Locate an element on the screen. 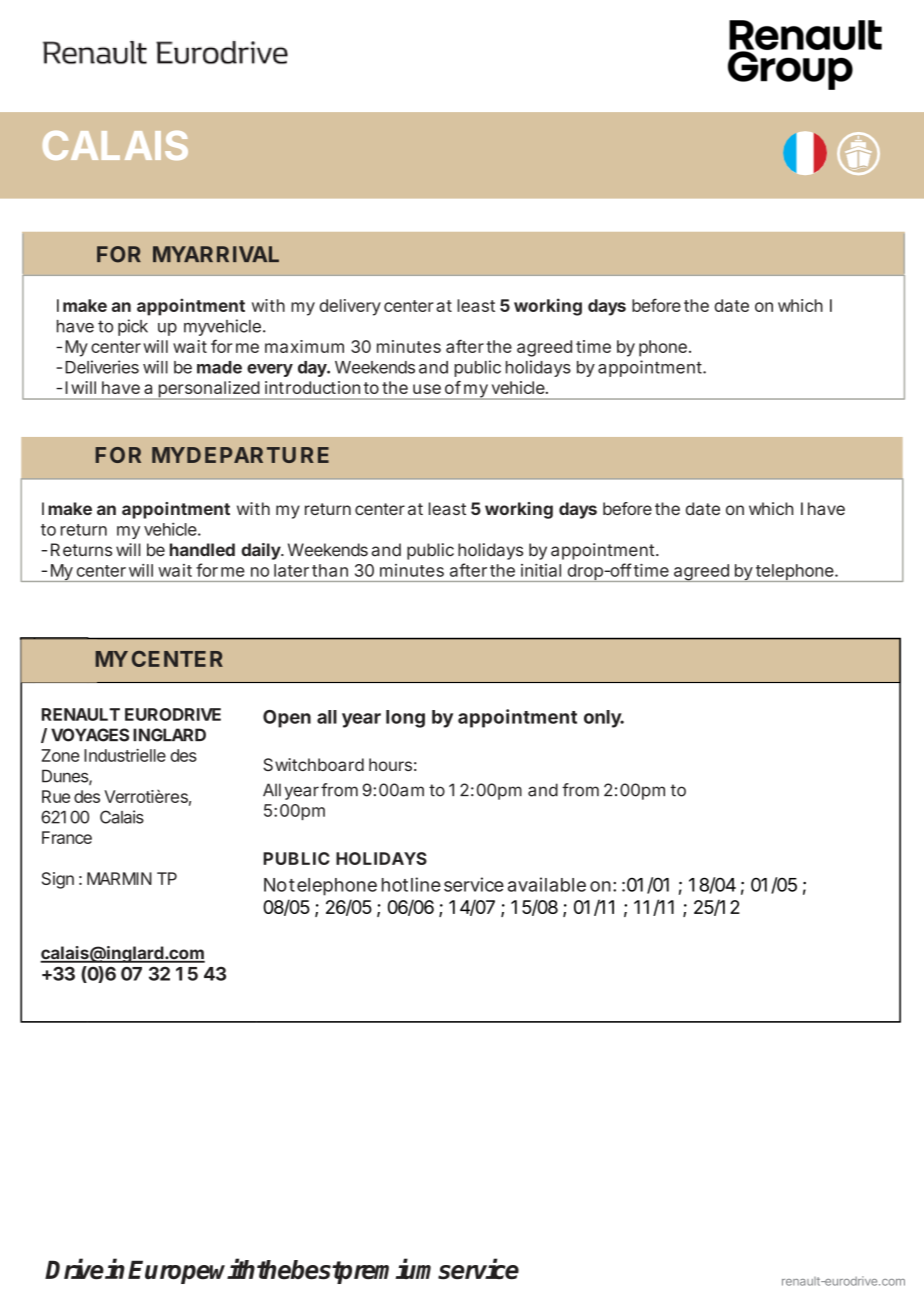 Image resolution: width=924 pixels, height=1309 pixels. handled is located at coordinates (202, 550).
